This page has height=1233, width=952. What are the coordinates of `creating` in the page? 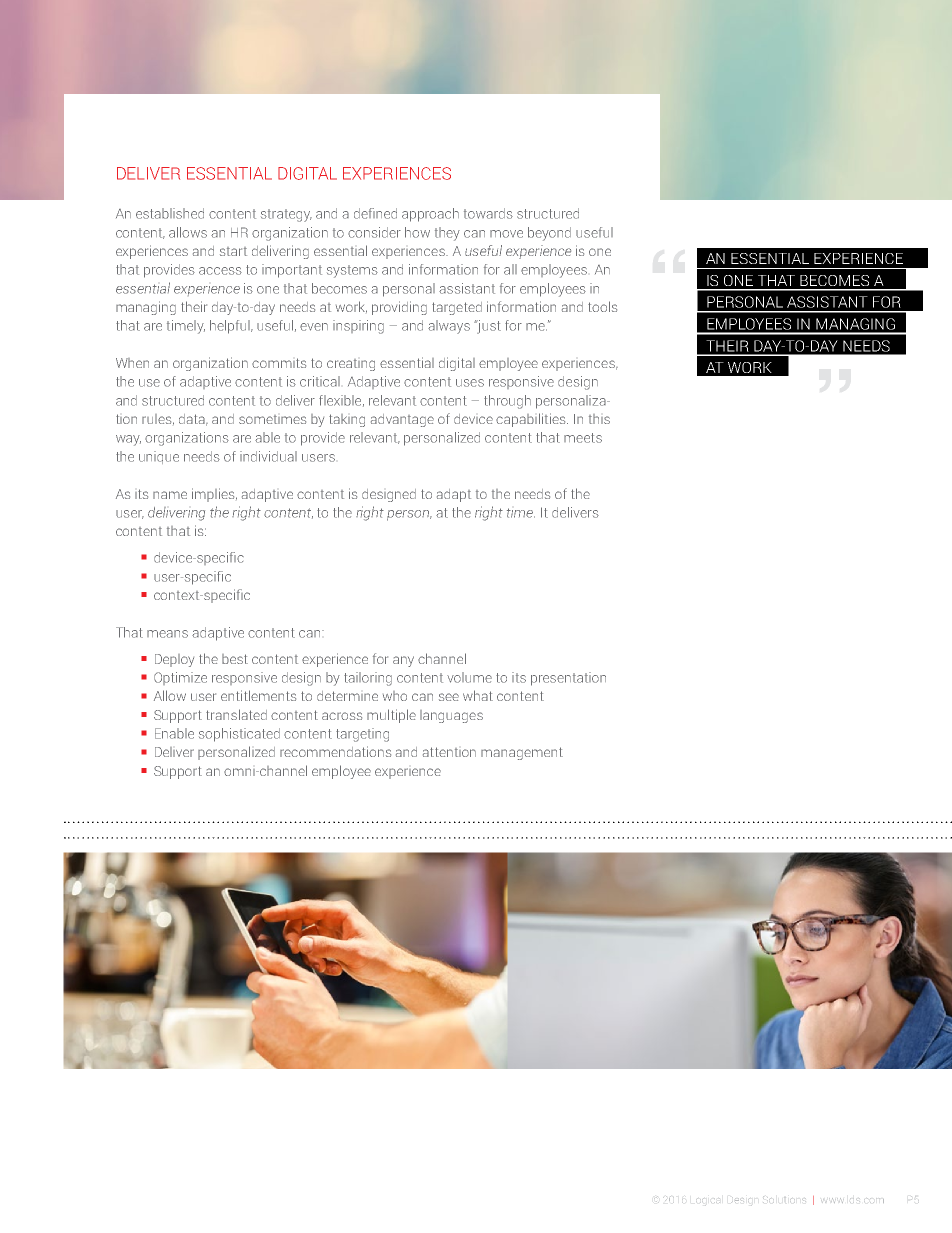 It's located at (351, 365).
